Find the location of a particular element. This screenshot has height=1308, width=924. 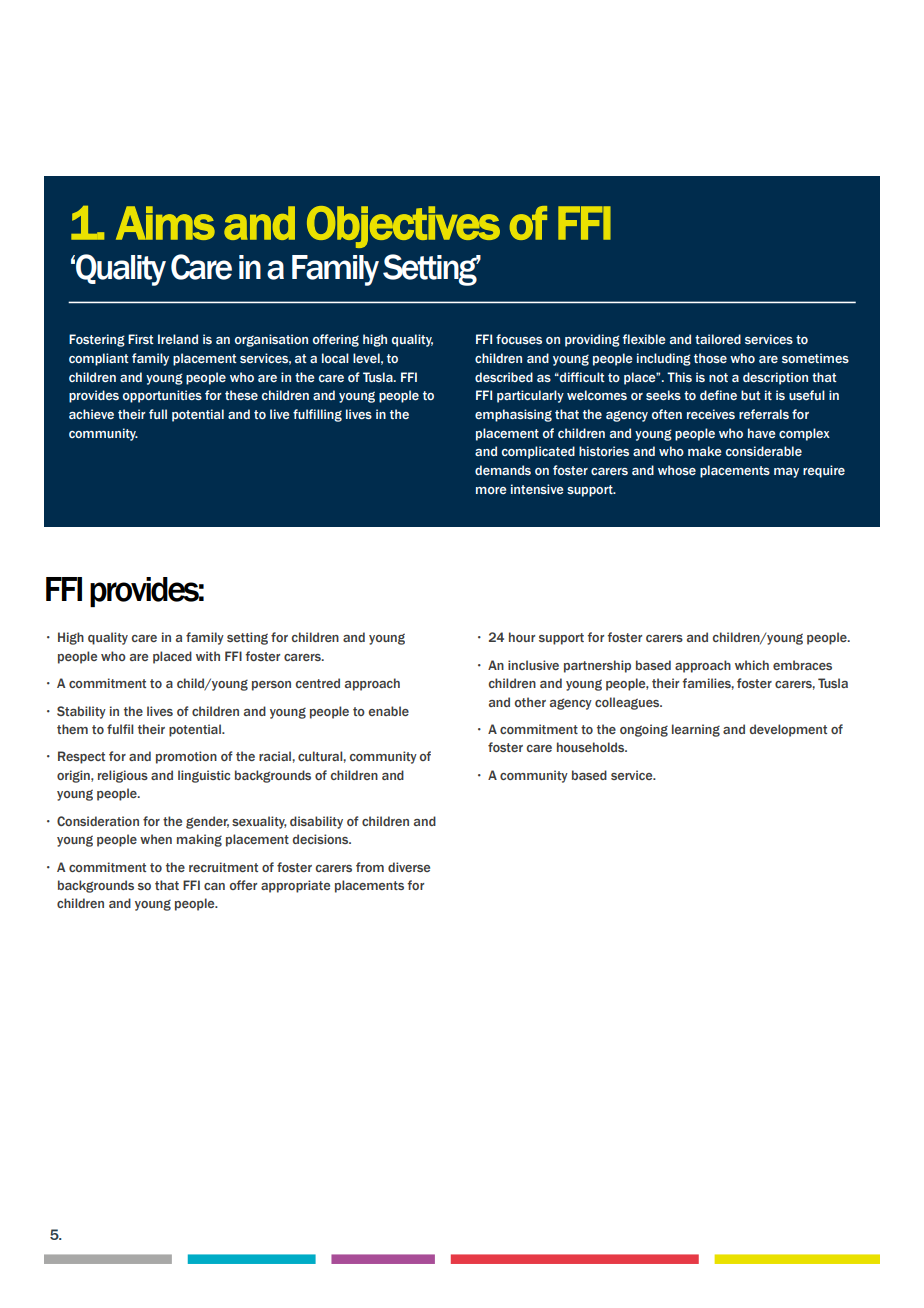

households is located at coordinates (592, 747).
